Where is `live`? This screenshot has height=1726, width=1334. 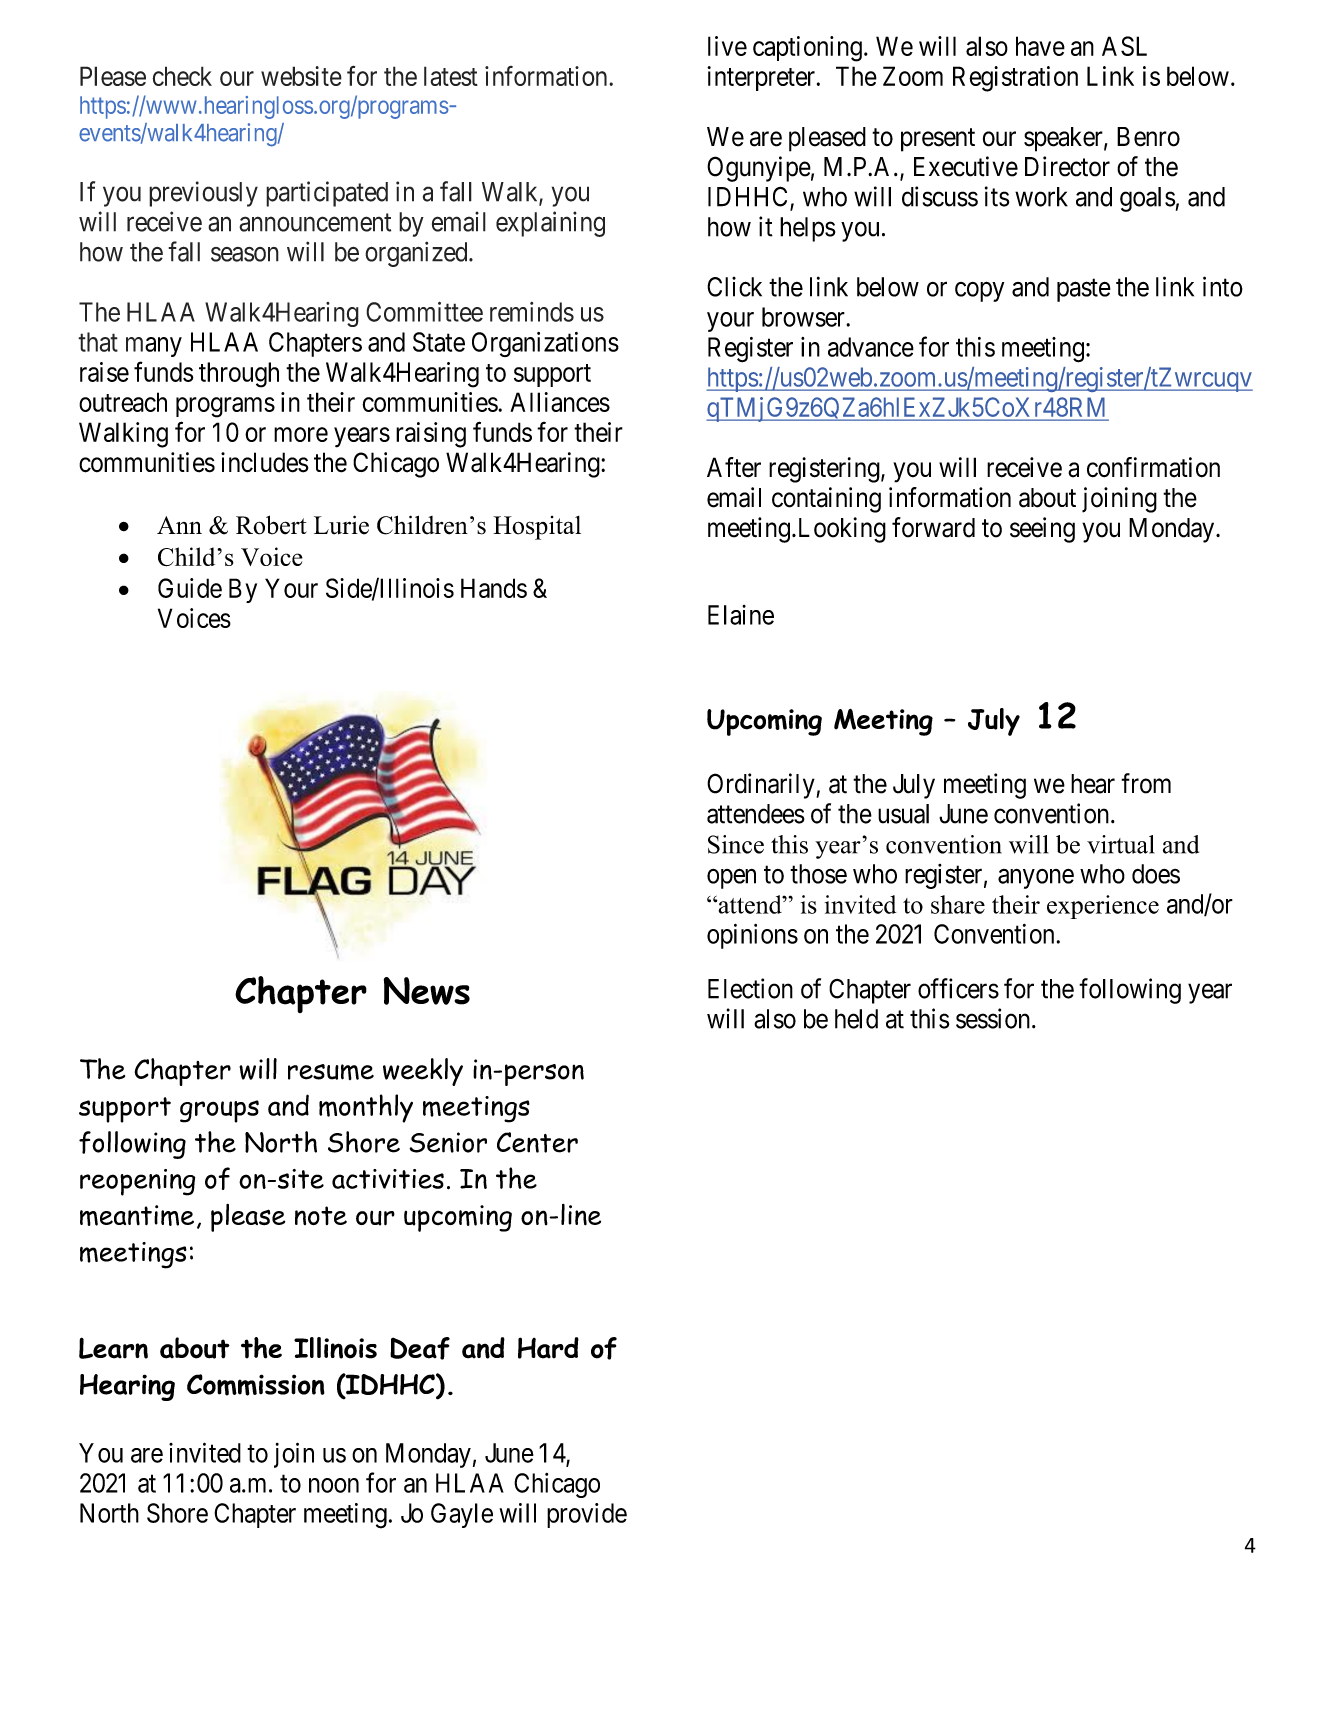
live is located at coordinates (727, 46).
